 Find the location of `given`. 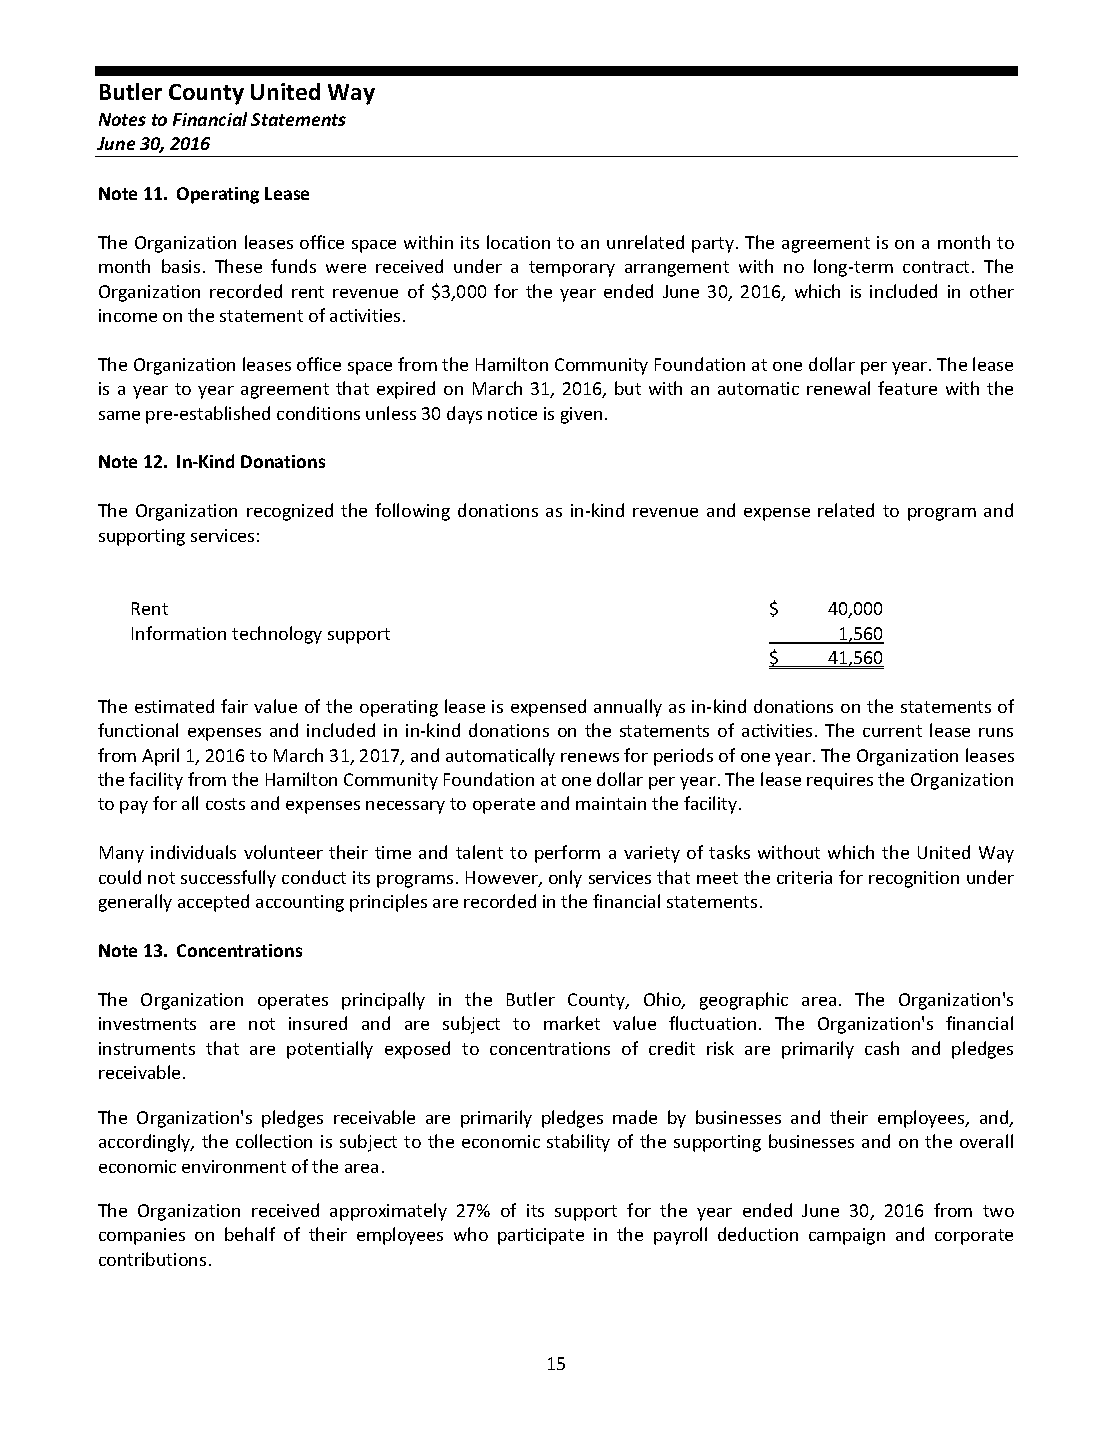

given is located at coordinates (581, 415).
